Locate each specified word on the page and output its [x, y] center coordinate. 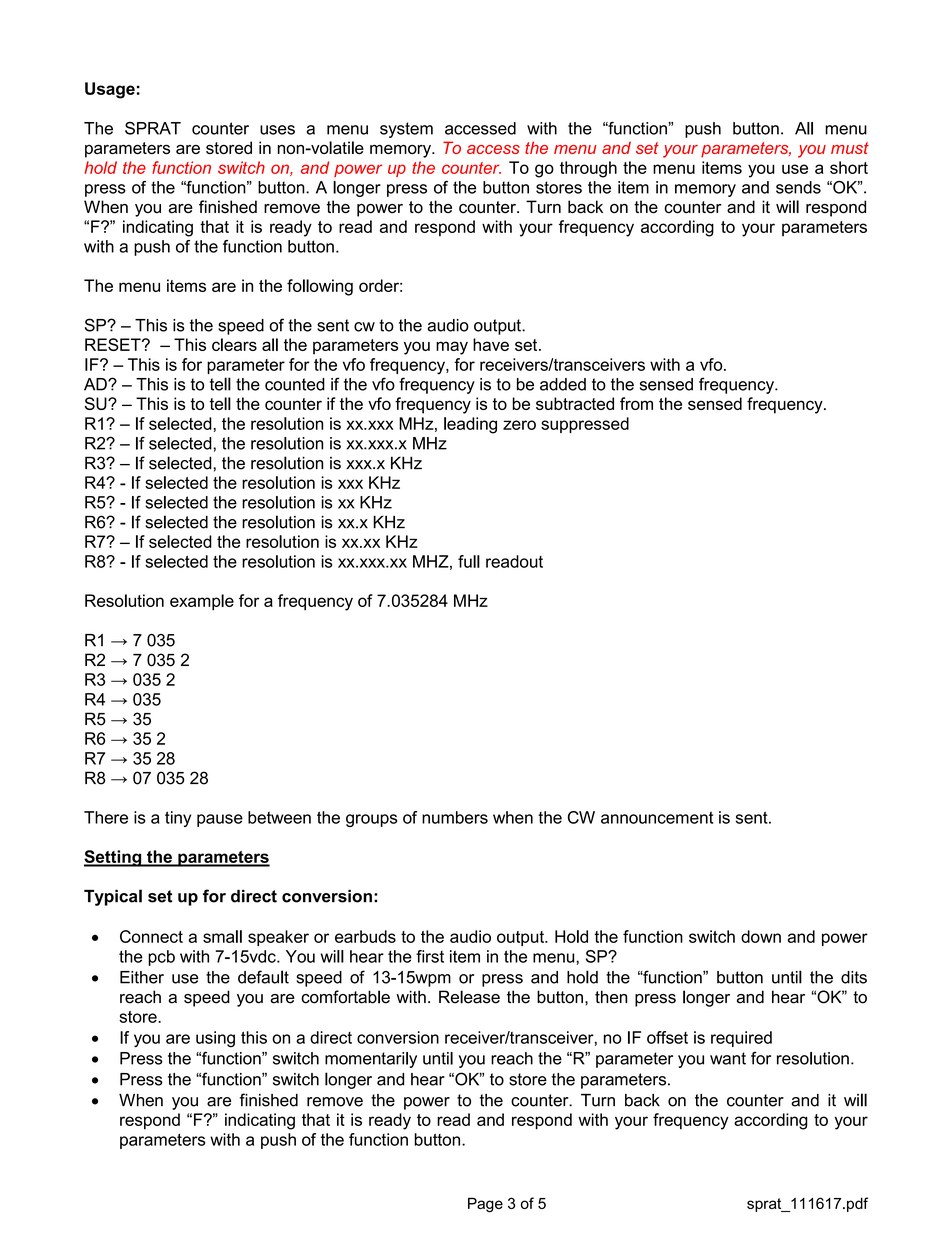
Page [485, 1205]
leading [470, 425]
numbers [455, 817]
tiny [178, 819]
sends [798, 187]
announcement [657, 817]
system [406, 130]
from [636, 403]
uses [277, 130]
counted [295, 384]
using [215, 1039]
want [728, 1058]
